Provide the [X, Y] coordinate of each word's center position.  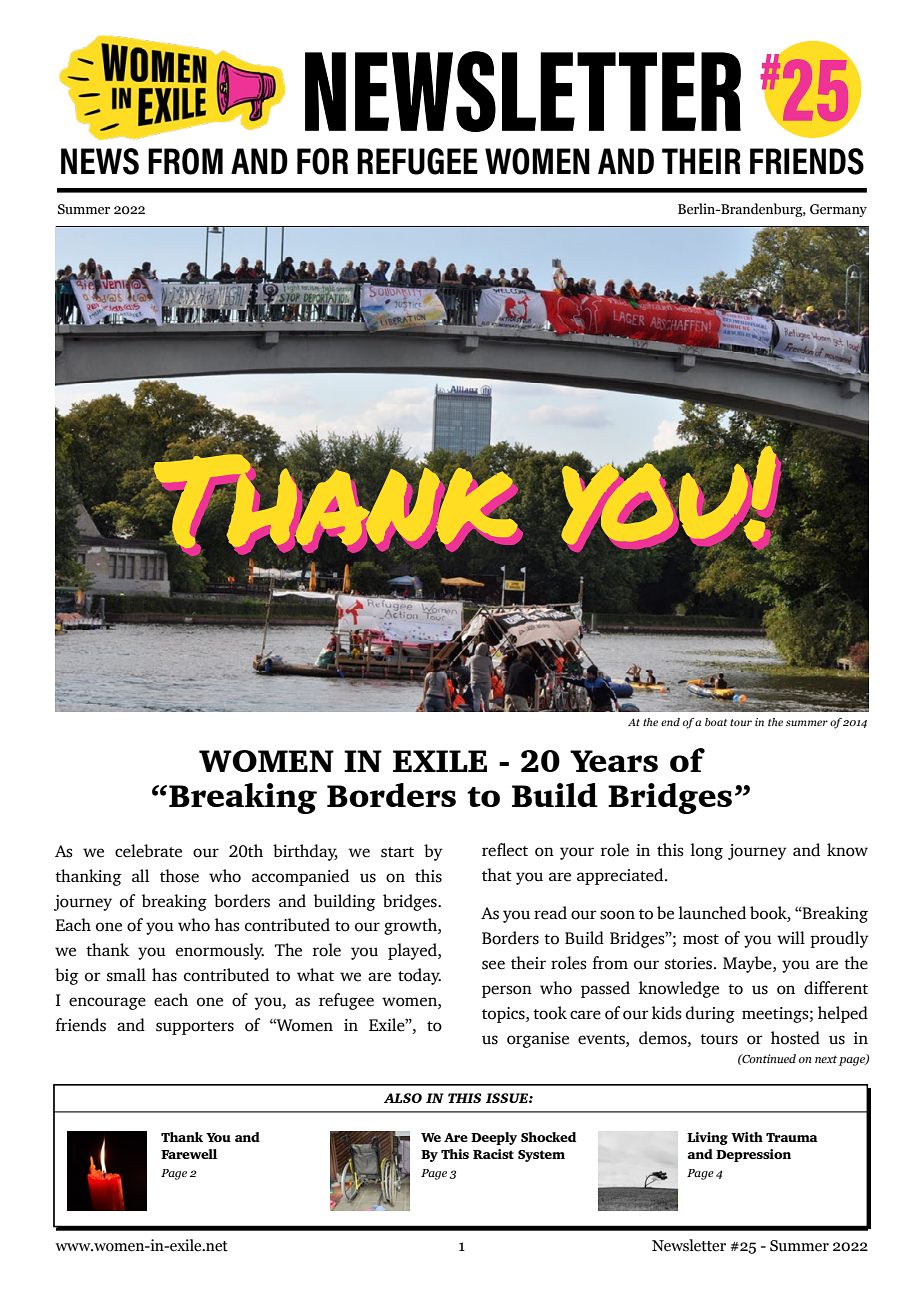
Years [614, 761]
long [707, 851]
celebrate [148, 851]
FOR [322, 161]
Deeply [494, 1138]
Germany [838, 210]
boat [716, 722]
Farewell [189, 1154]
